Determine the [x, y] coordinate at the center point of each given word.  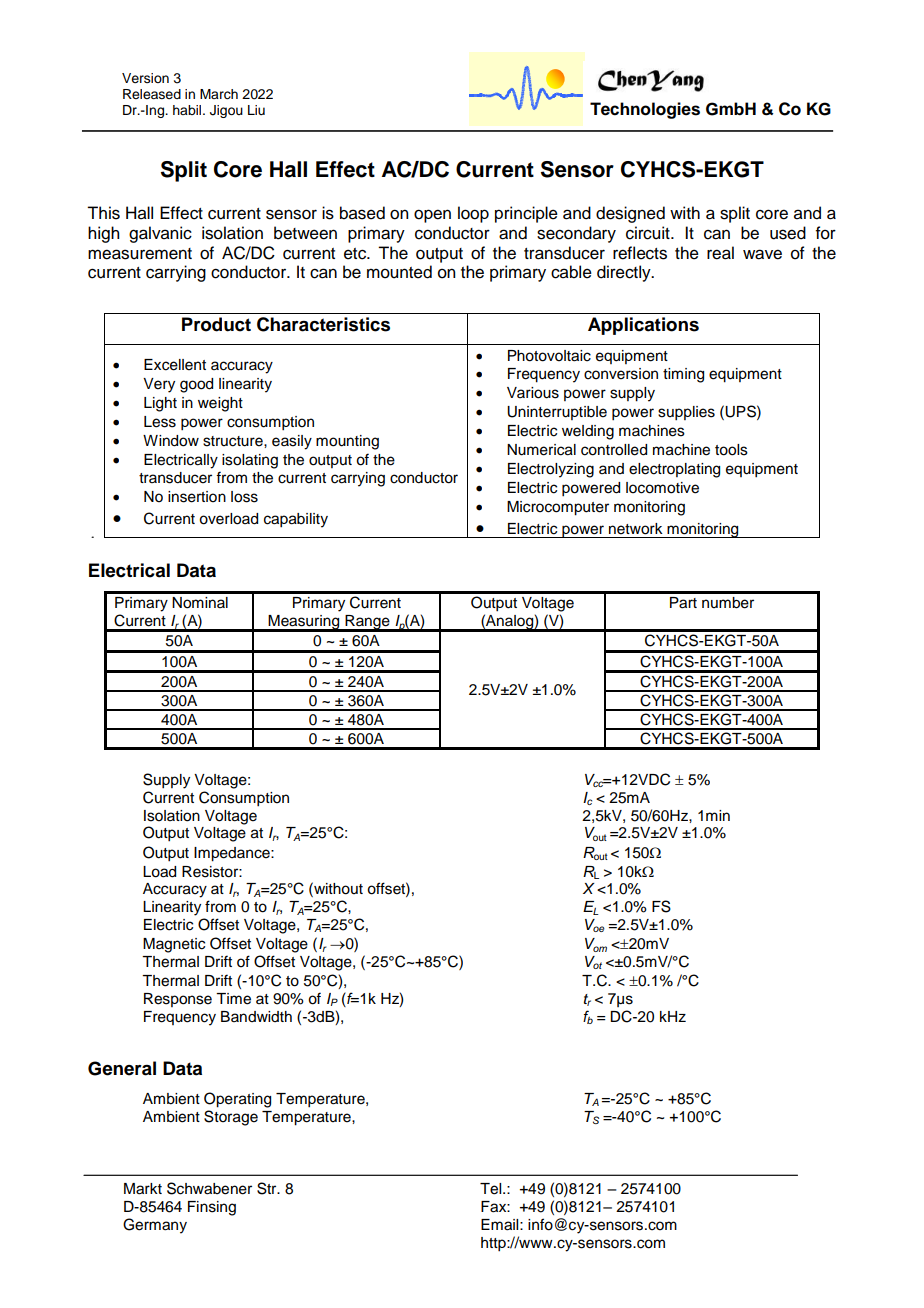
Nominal [200, 603]
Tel [492, 1189]
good [196, 385]
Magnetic [174, 945]
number [728, 603]
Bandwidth [256, 1016]
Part [683, 603]
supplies [686, 413]
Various [533, 393]
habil [188, 110]
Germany [155, 1226]
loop [473, 214]
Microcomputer [558, 508]
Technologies [645, 110]
